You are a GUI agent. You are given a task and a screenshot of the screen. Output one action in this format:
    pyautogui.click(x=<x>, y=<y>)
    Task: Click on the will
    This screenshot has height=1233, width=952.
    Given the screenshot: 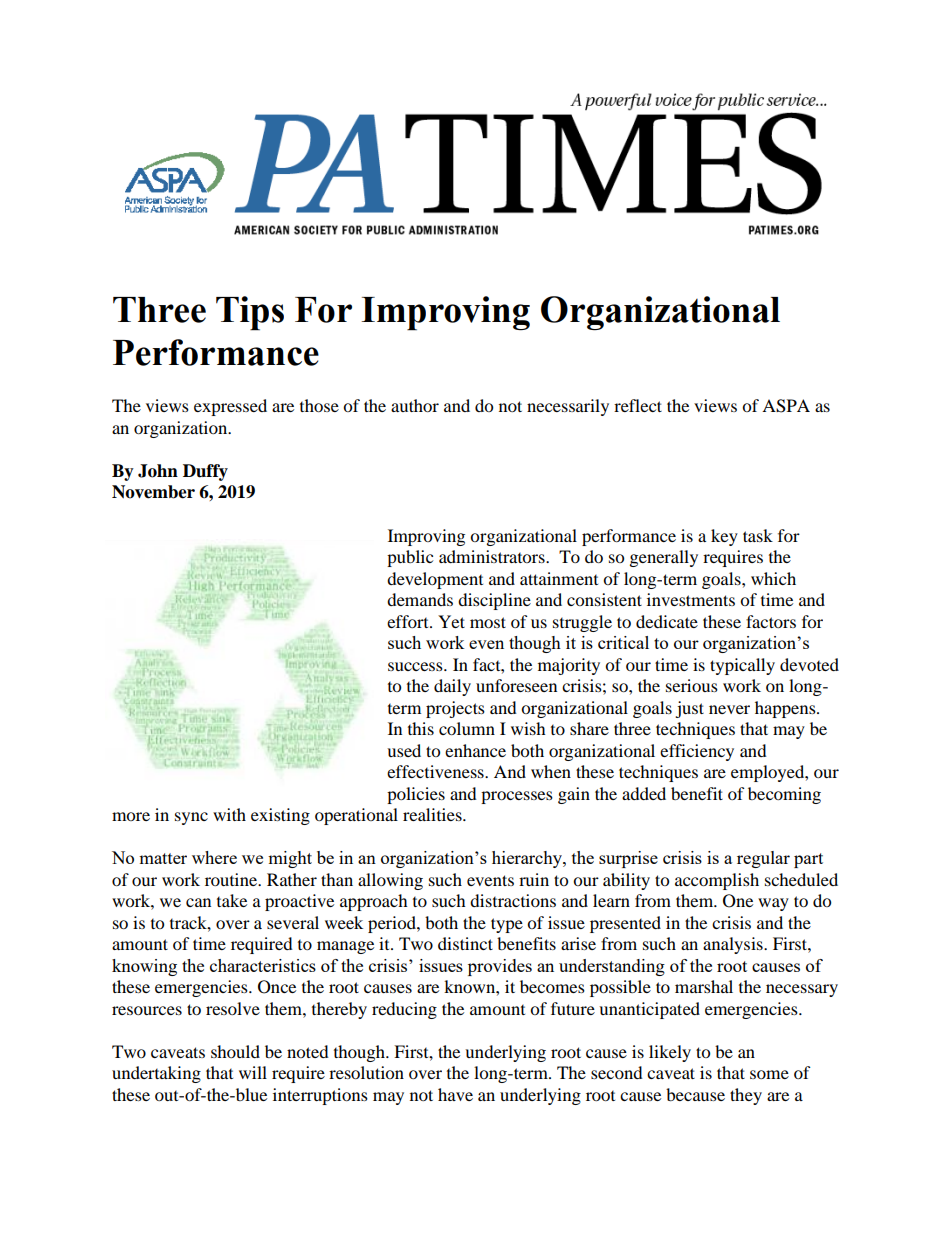 What is the action you would take?
    pyautogui.click(x=253, y=1072)
